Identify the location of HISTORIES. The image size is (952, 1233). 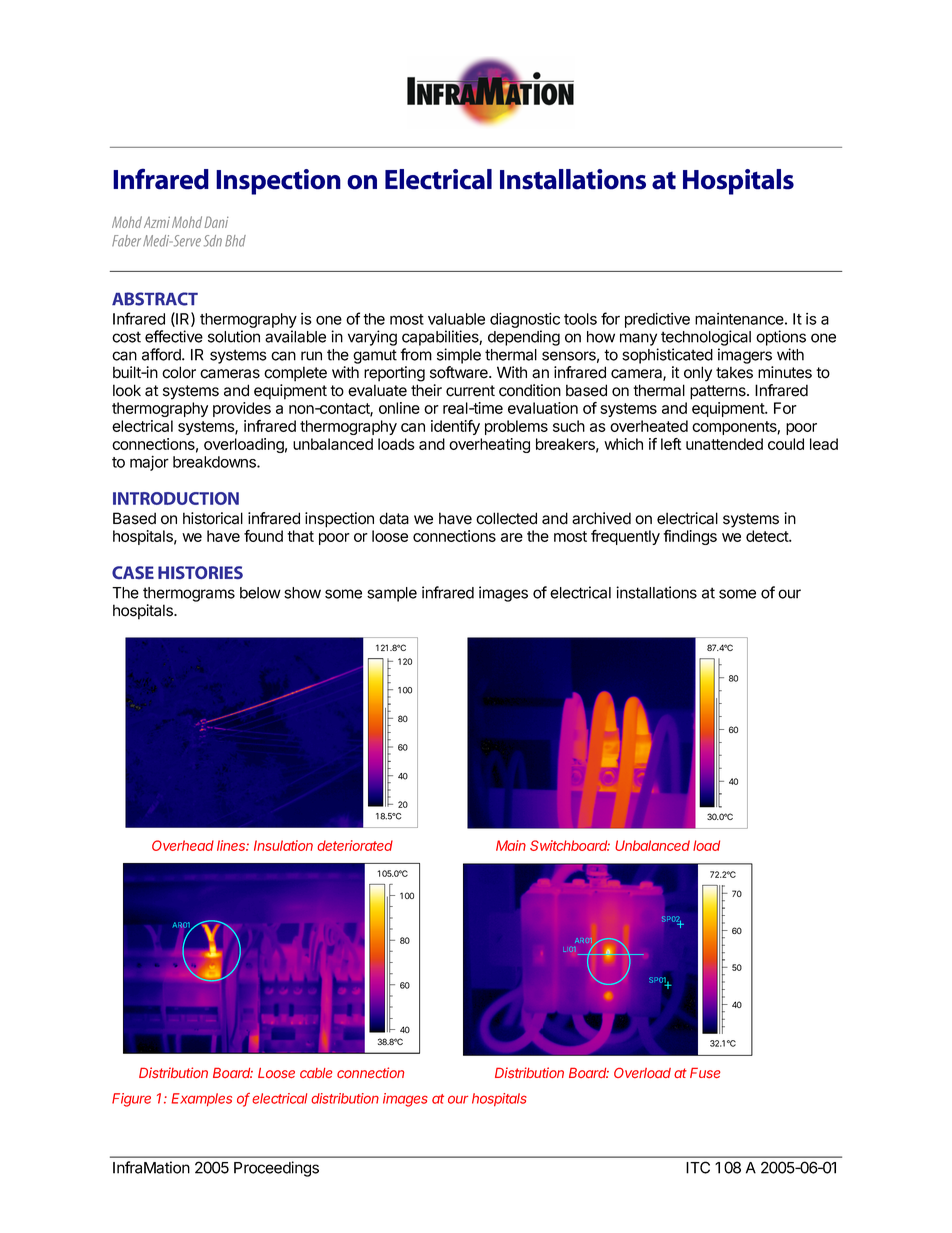
(200, 572).
